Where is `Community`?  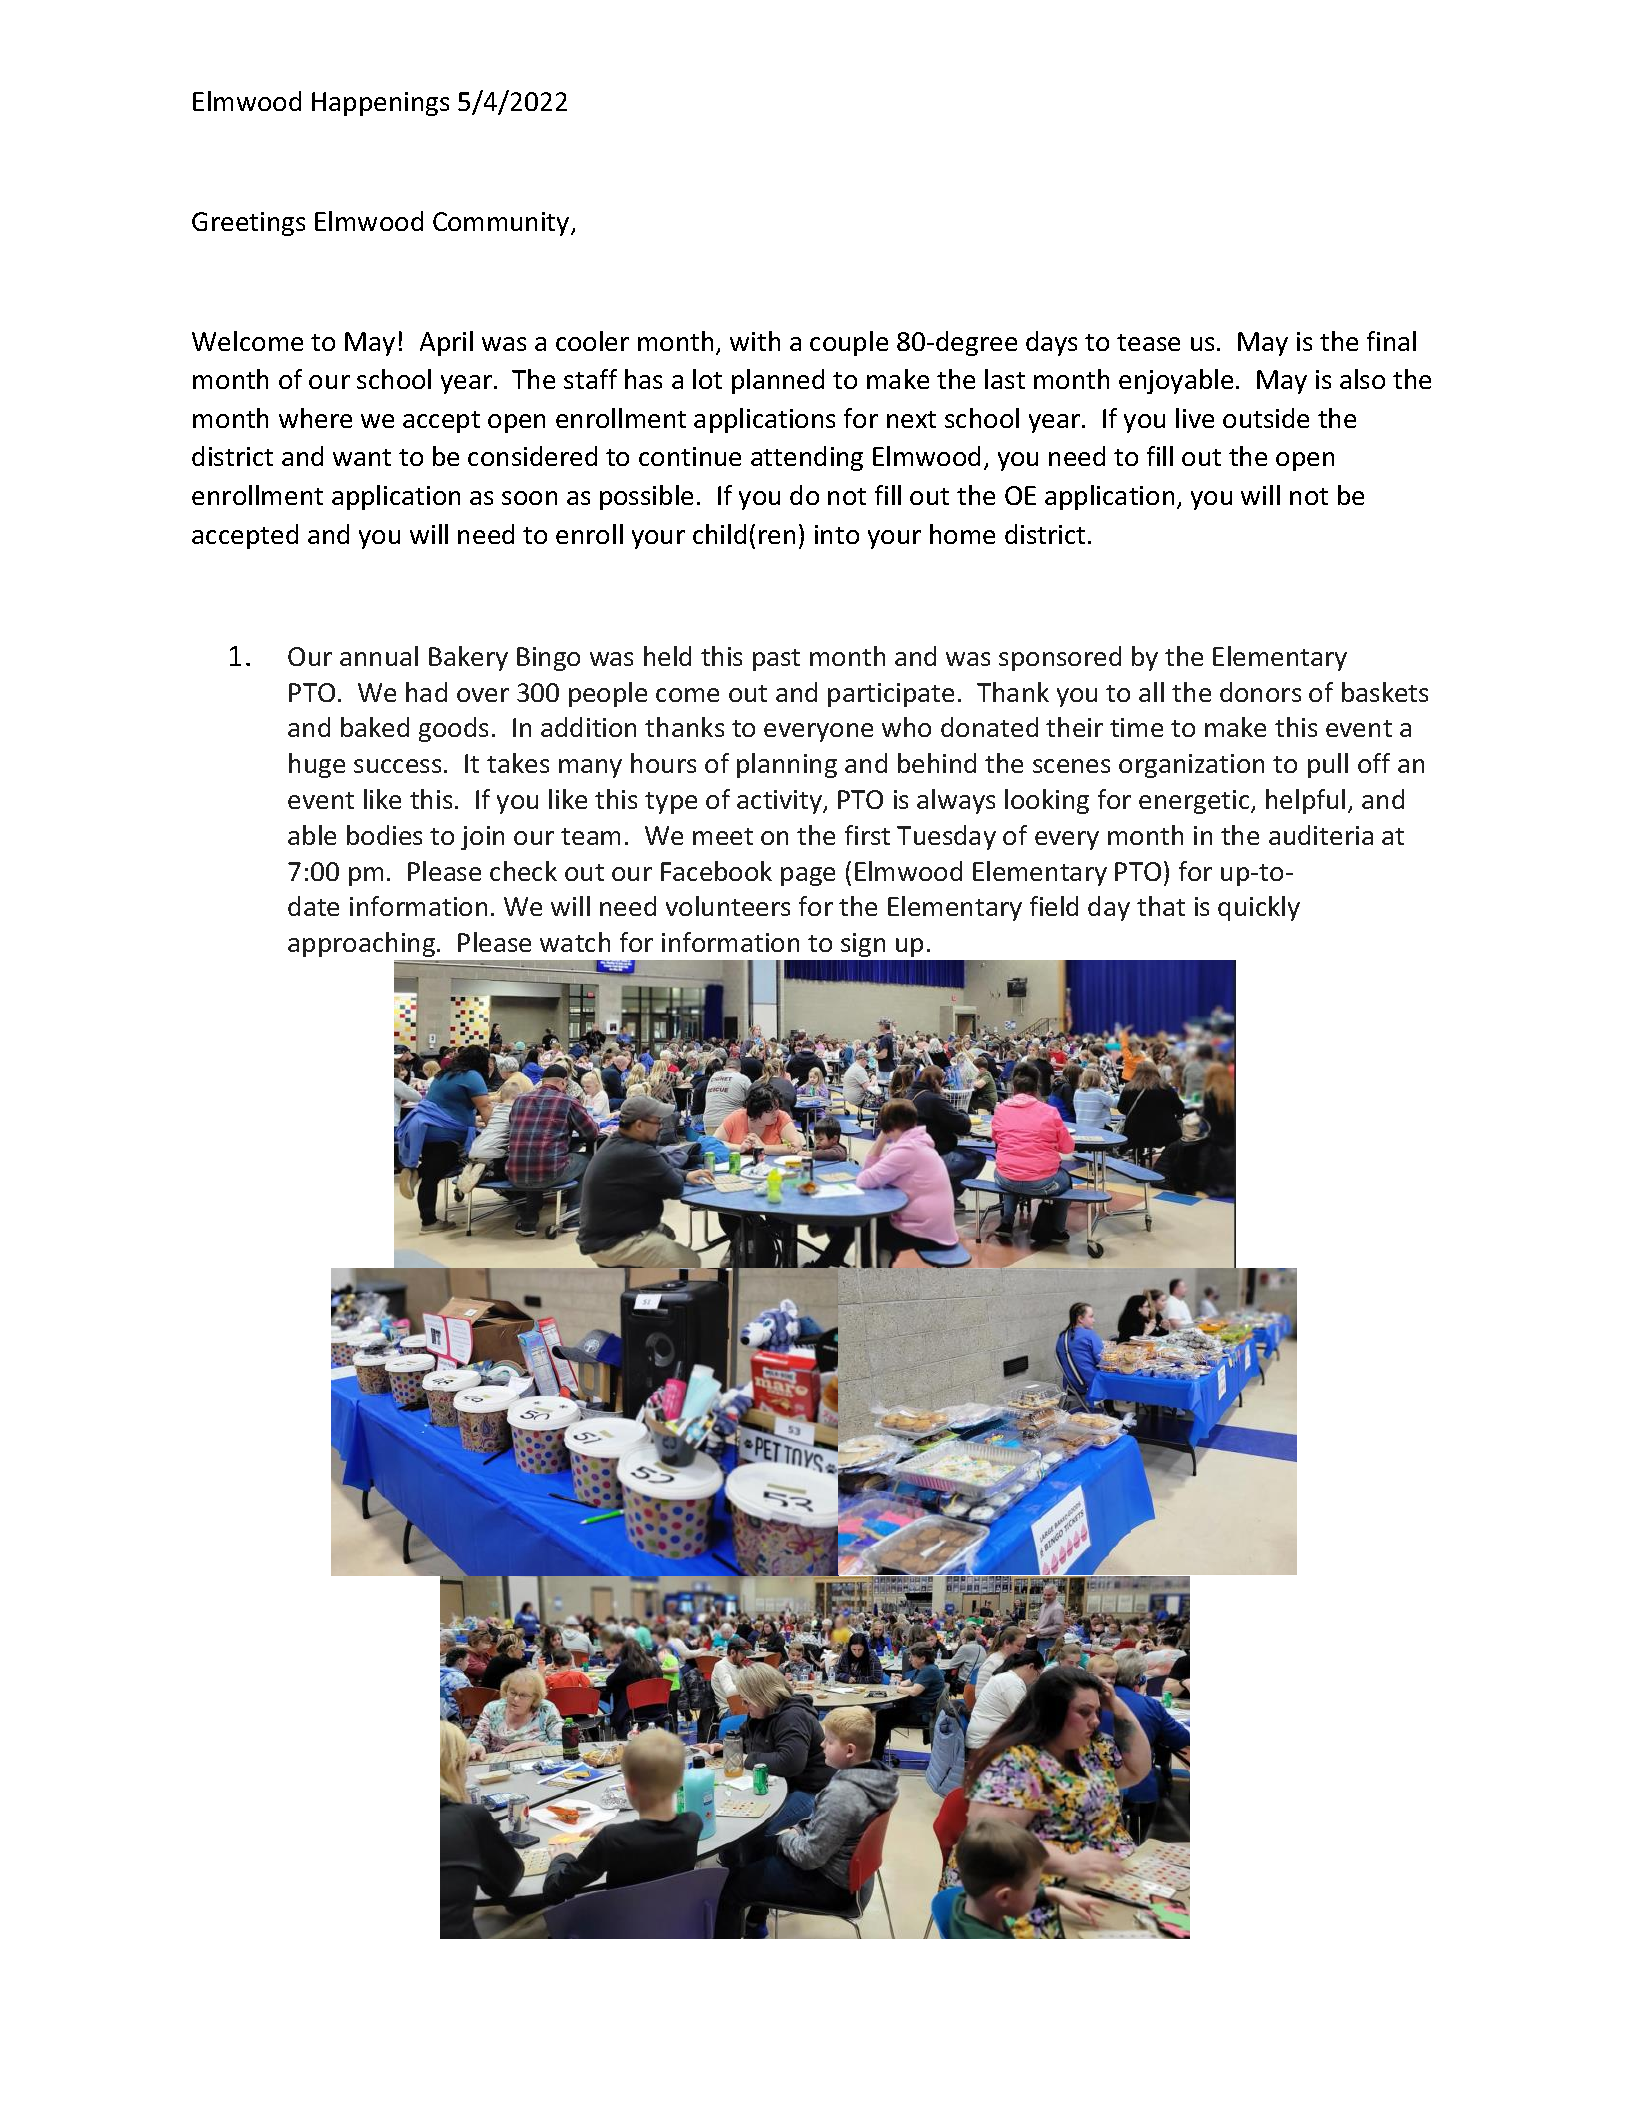 Community is located at coordinates (502, 224).
